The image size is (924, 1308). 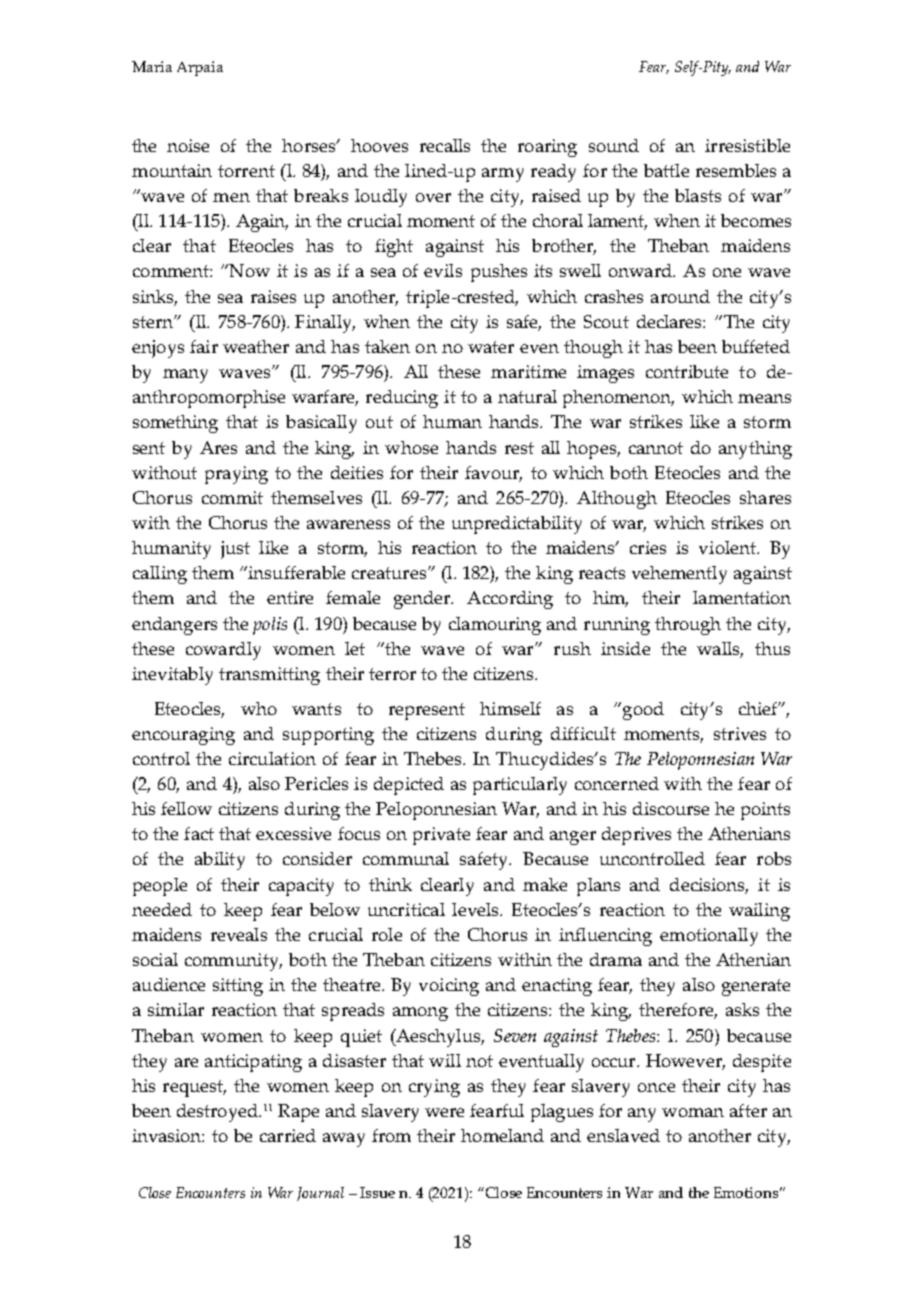 What do you see at coordinates (188, 145) in the document?
I see `noise` at bounding box center [188, 145].
